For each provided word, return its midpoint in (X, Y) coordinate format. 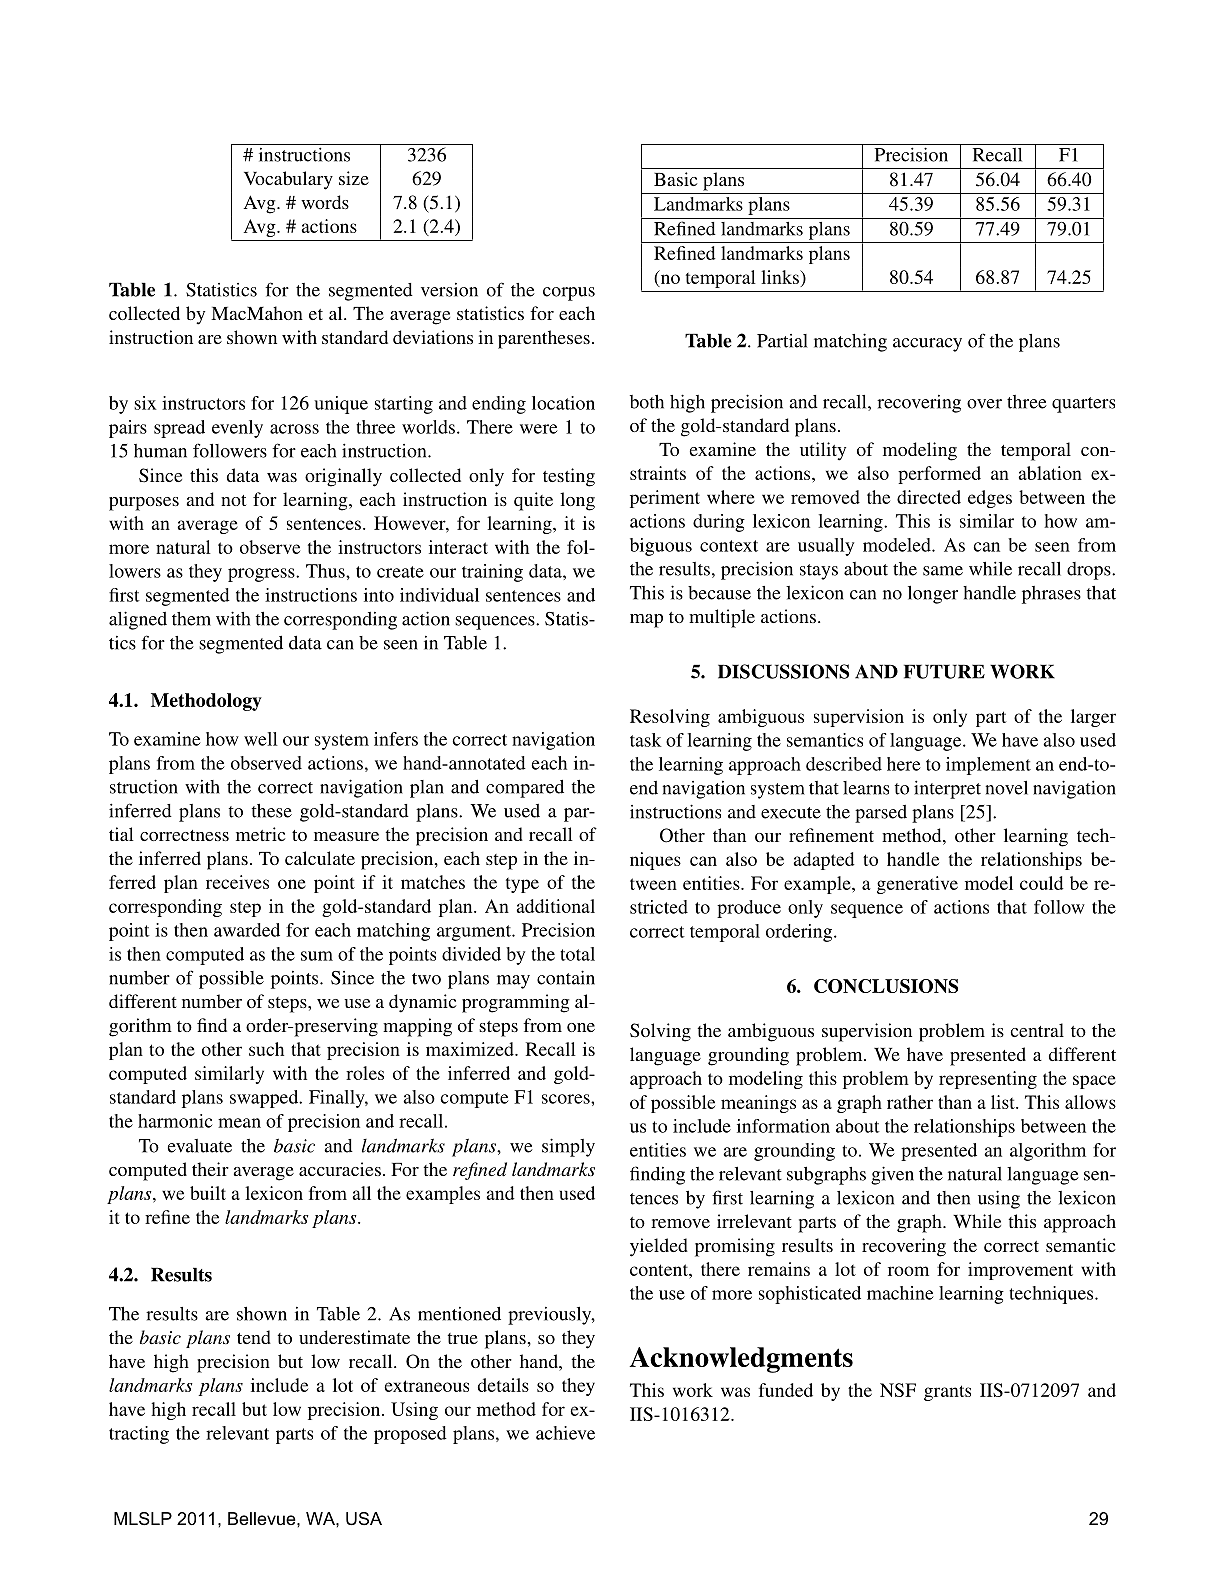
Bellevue (263, 1518)
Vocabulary (288, 180)
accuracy (927, 345)
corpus (569, 294)
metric (261, 834)
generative (917, 885)
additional (555, 906)
